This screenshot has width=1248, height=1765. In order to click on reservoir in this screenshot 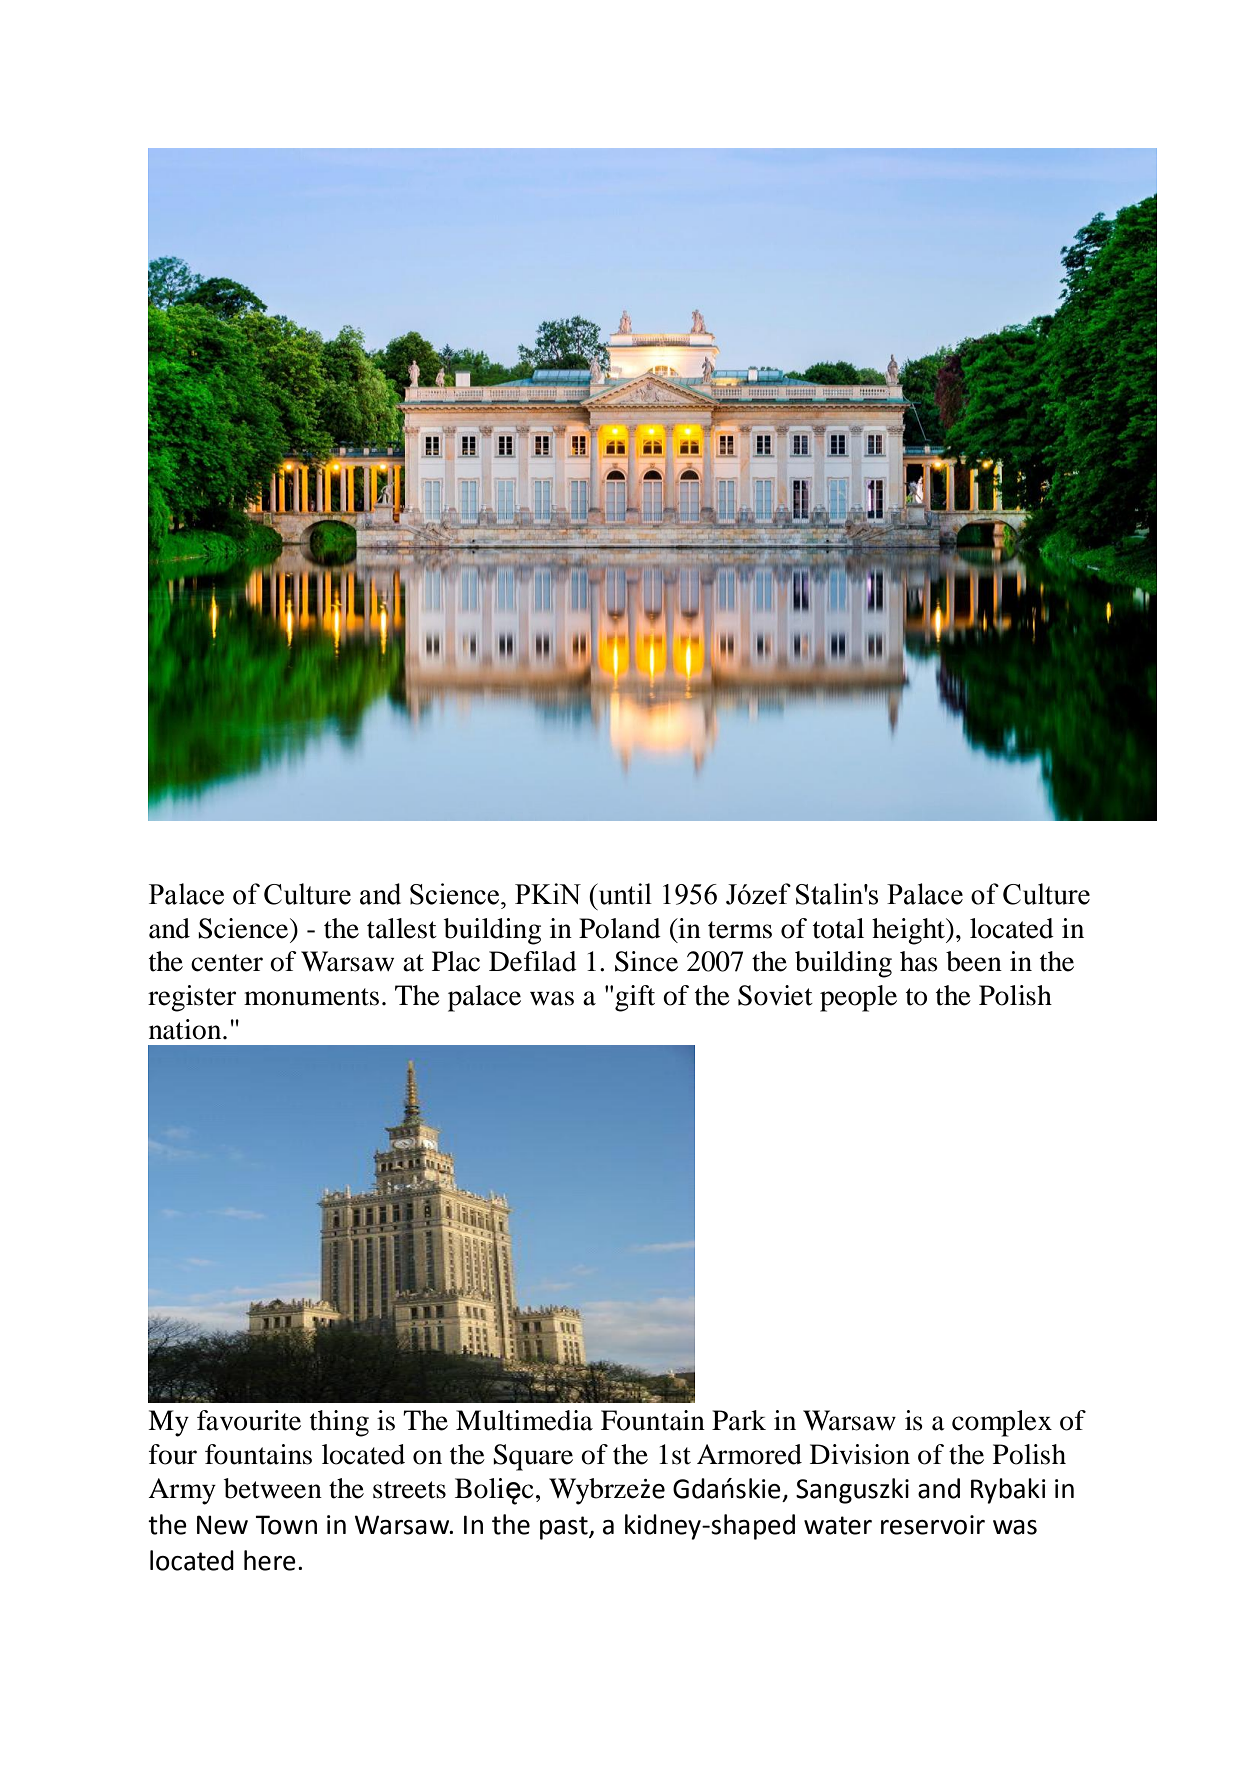, I will do `click(933, 1525)`.
